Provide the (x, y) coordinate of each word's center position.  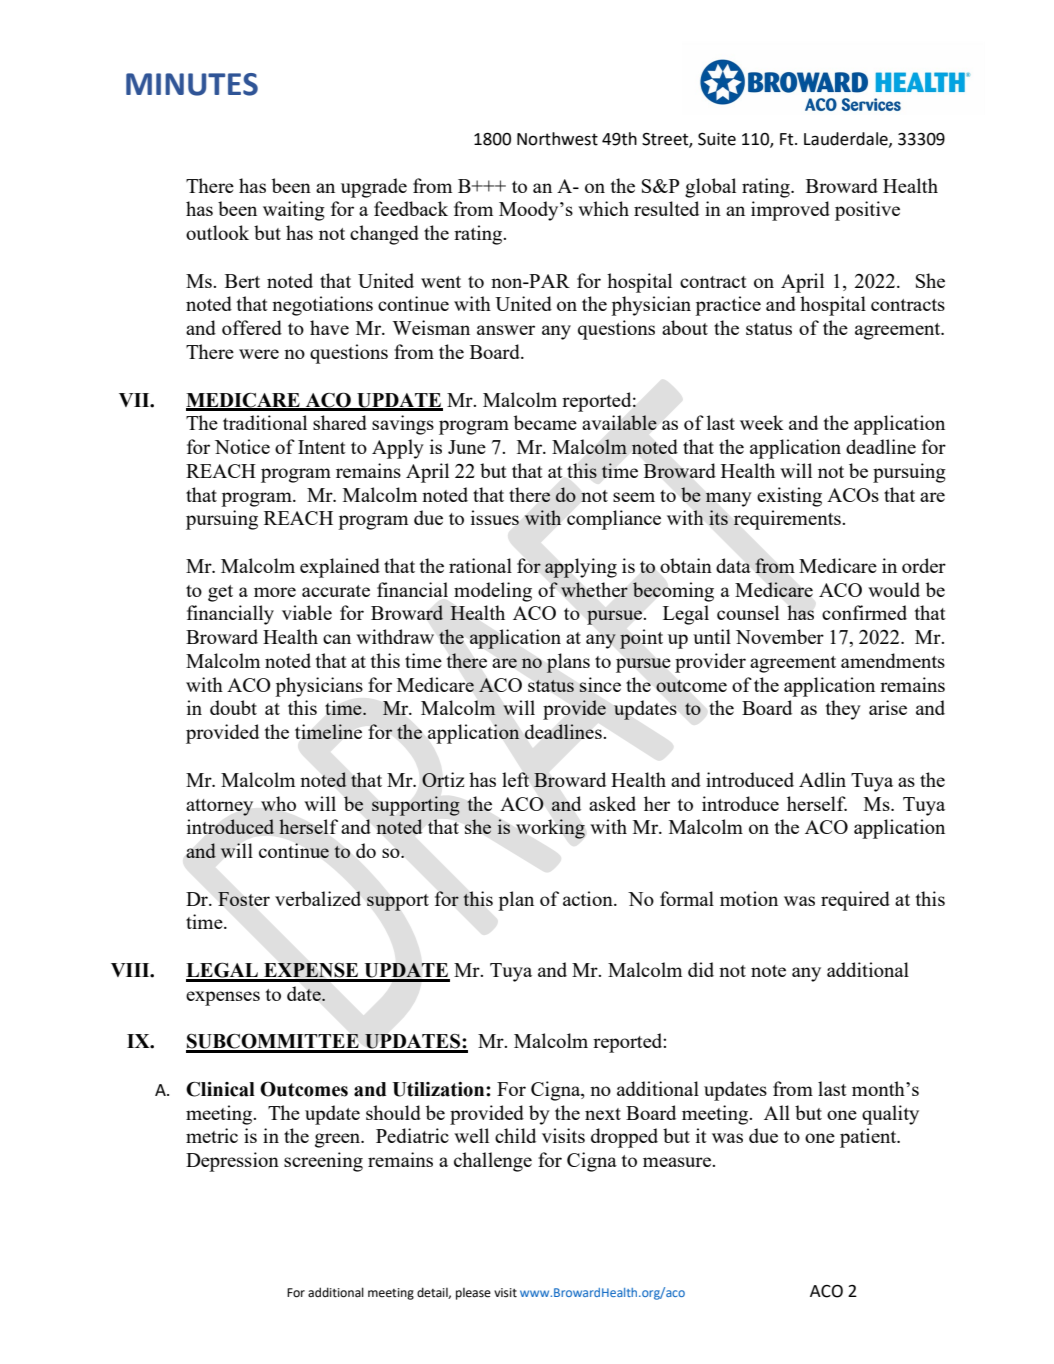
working (550, 829)
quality (890, 1115)
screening (323, 1162)
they (843, 710)
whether (594, 589)
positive (867, 211)
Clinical (220, 1089)
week (762, 422)
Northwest (557, 139)
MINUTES (192, 84)
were (259, 354)
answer (506, 330)
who (278, 803)
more (275, 592)
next (603, 1114)
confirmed (864, 612)
